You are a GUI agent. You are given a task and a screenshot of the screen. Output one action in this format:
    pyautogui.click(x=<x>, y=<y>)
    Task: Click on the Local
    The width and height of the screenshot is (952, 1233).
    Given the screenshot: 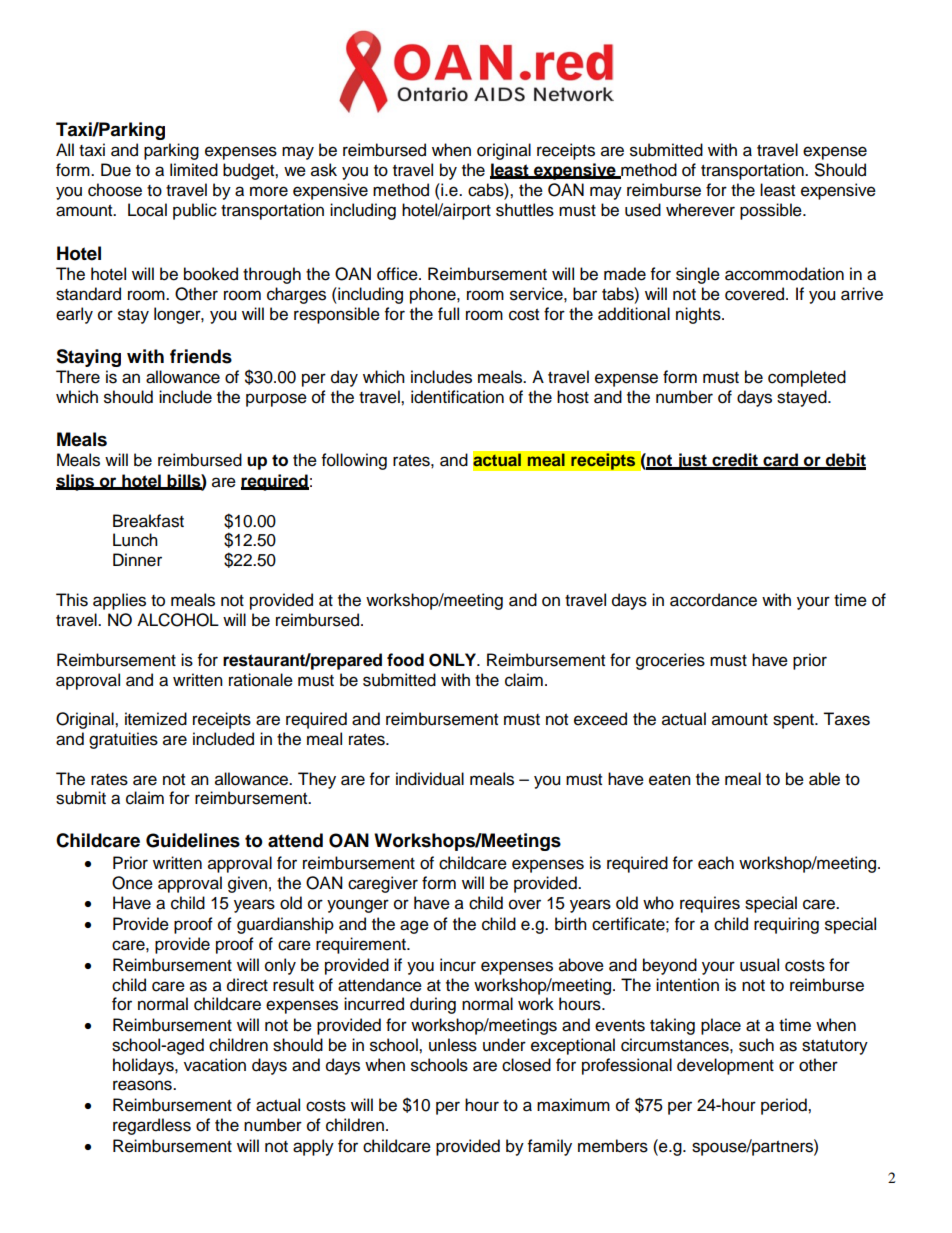 What is the action you would take?
    pyautogui.click(x=147, y=210)
